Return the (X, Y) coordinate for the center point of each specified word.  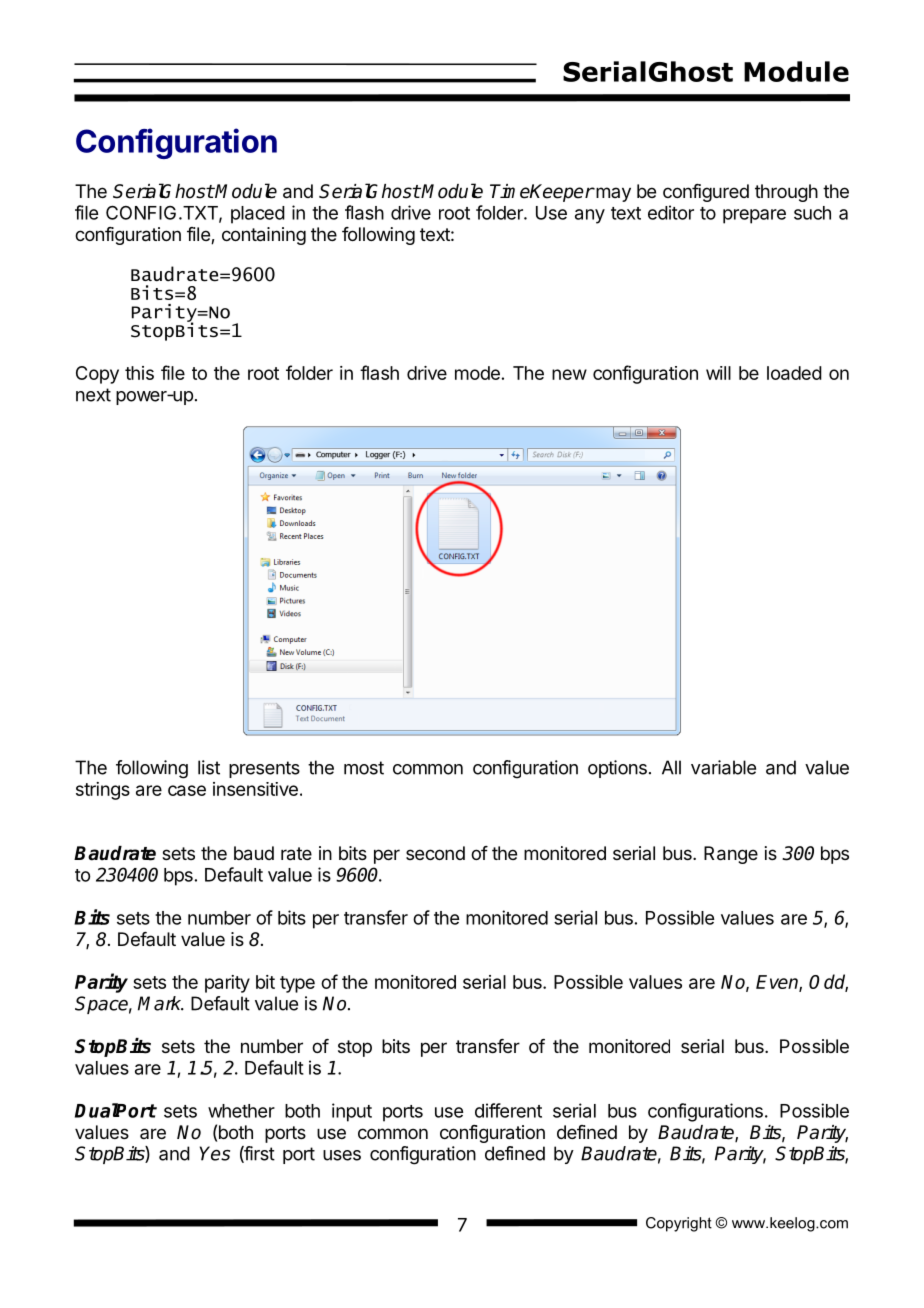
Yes (215, 1153)
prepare (754, 216)
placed (258, 215)
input (352, 1112)
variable (723, 767)
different (508, 1110)
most (364, 768)
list (209, 767)
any (590, 216)
